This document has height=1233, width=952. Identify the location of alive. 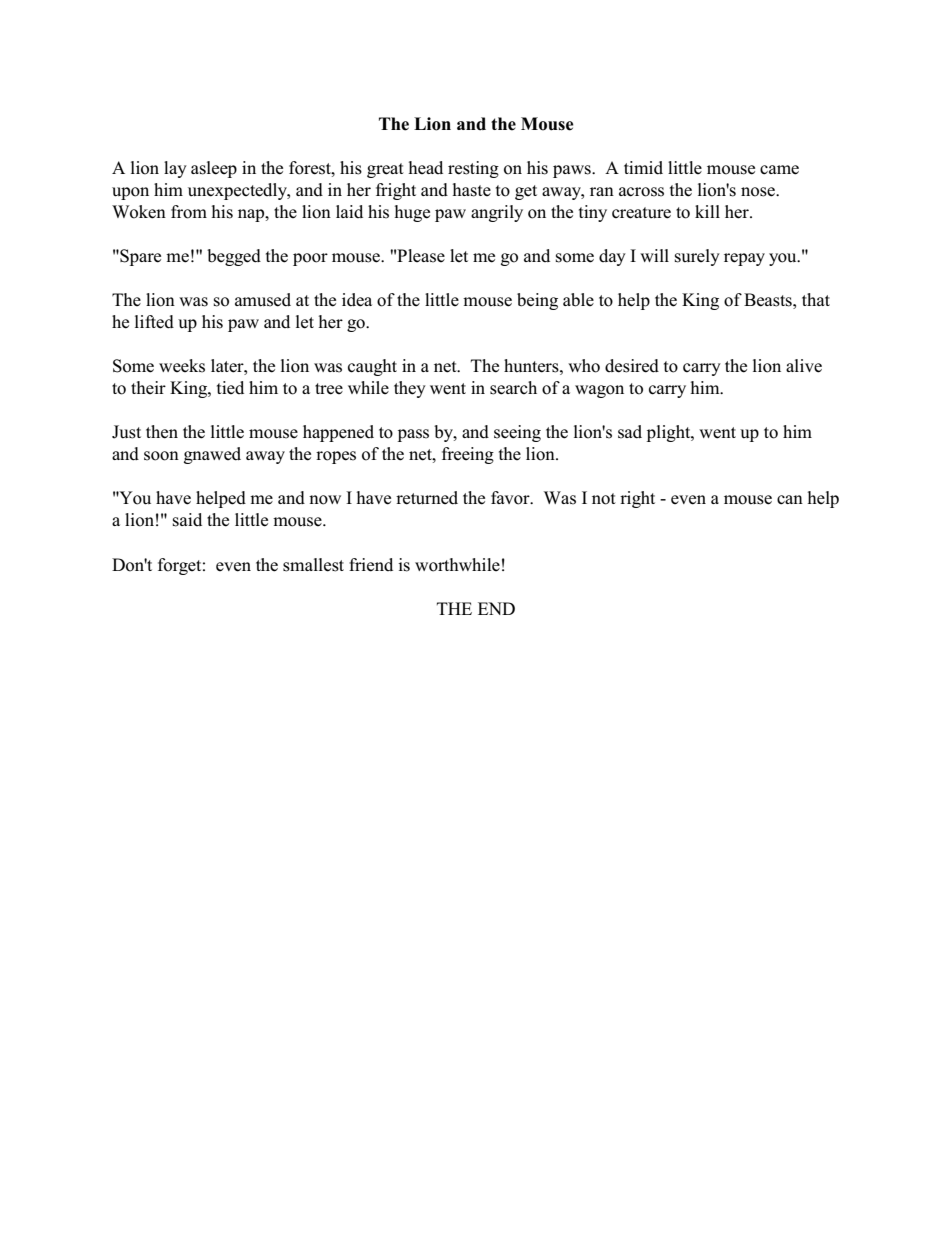
(804, 366).
